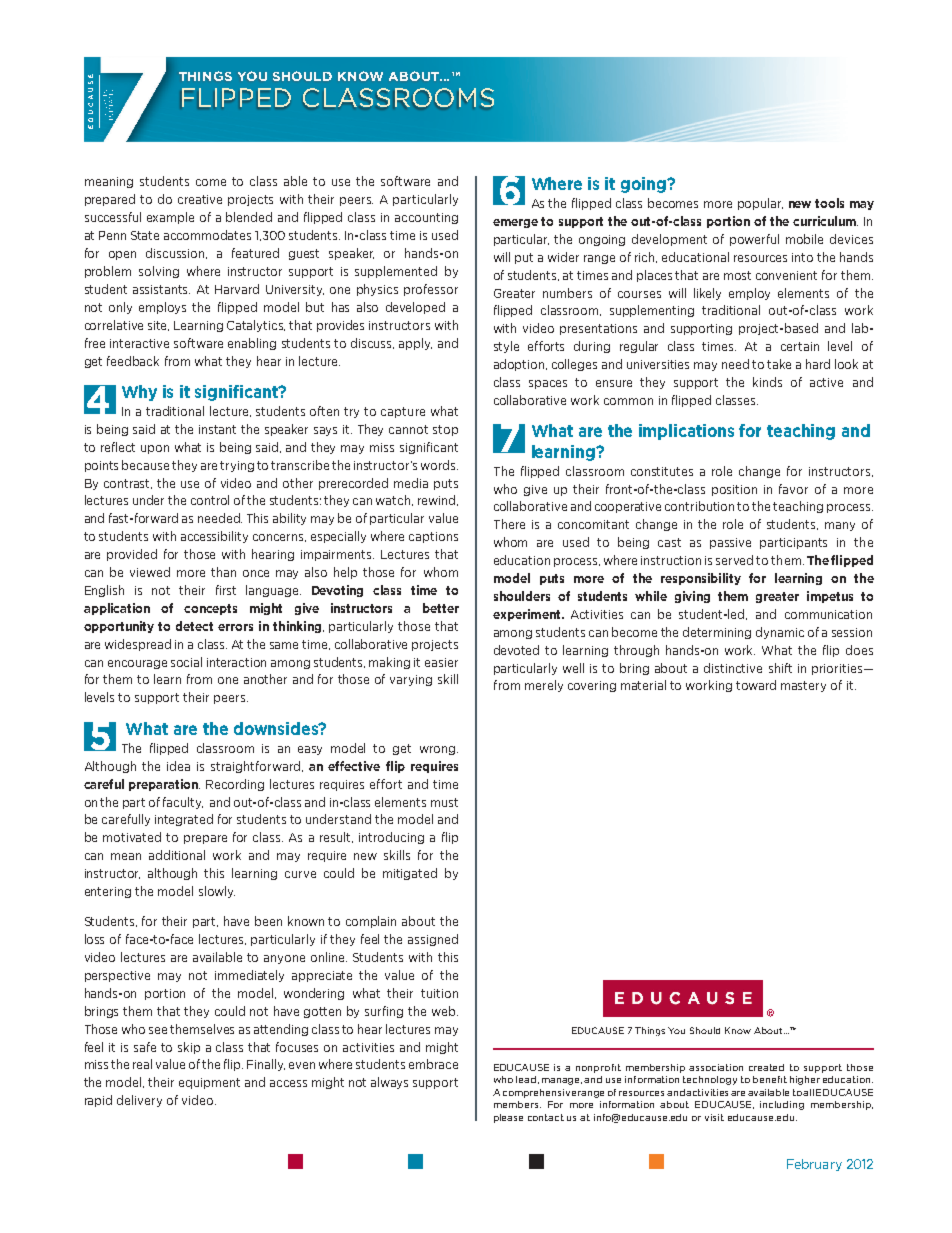  Describe the element at coordinates (170, 218) in the screenshot. I see `example` at that location.
